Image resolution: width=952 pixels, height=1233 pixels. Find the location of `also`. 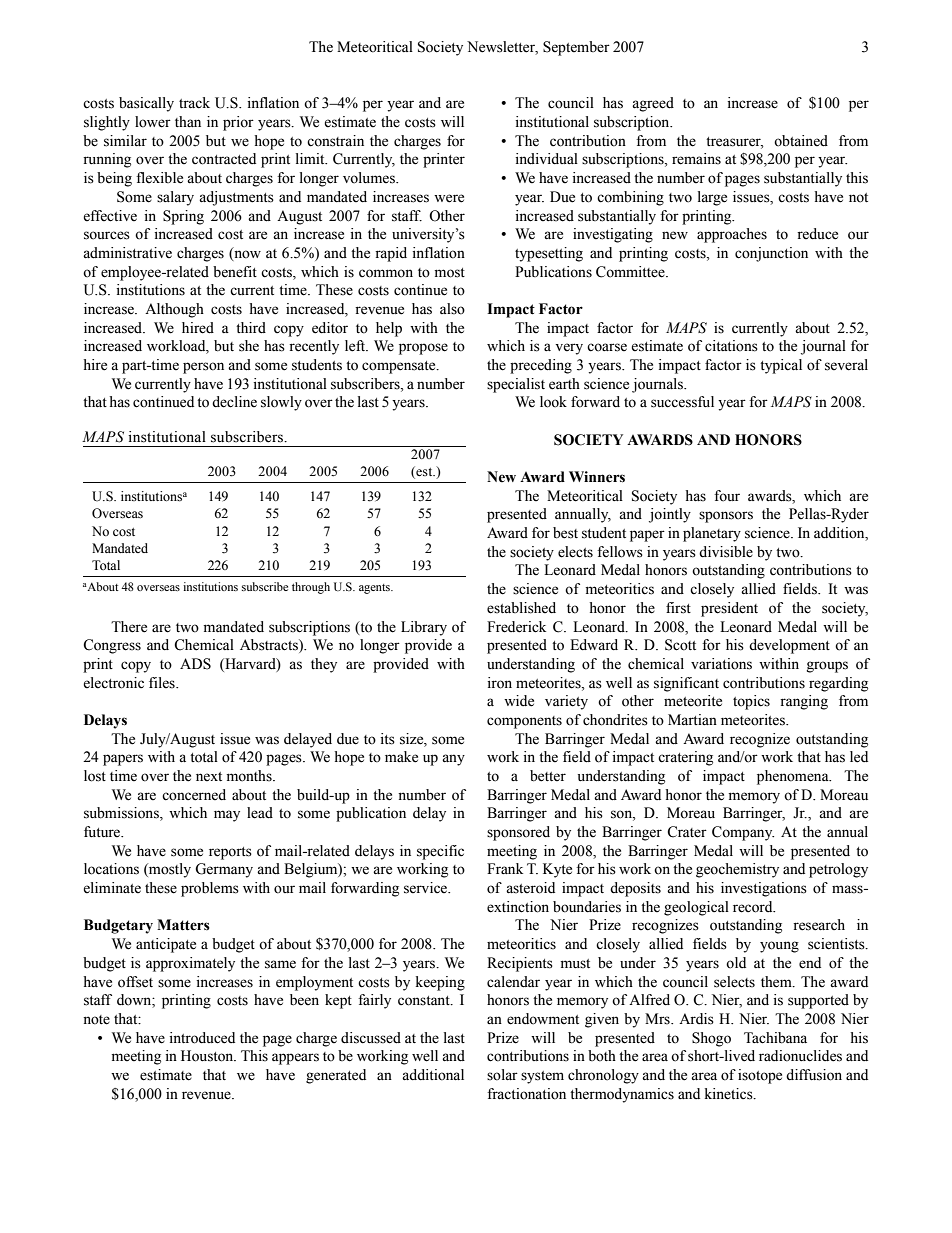

also is located at coordinates (452, 309).
